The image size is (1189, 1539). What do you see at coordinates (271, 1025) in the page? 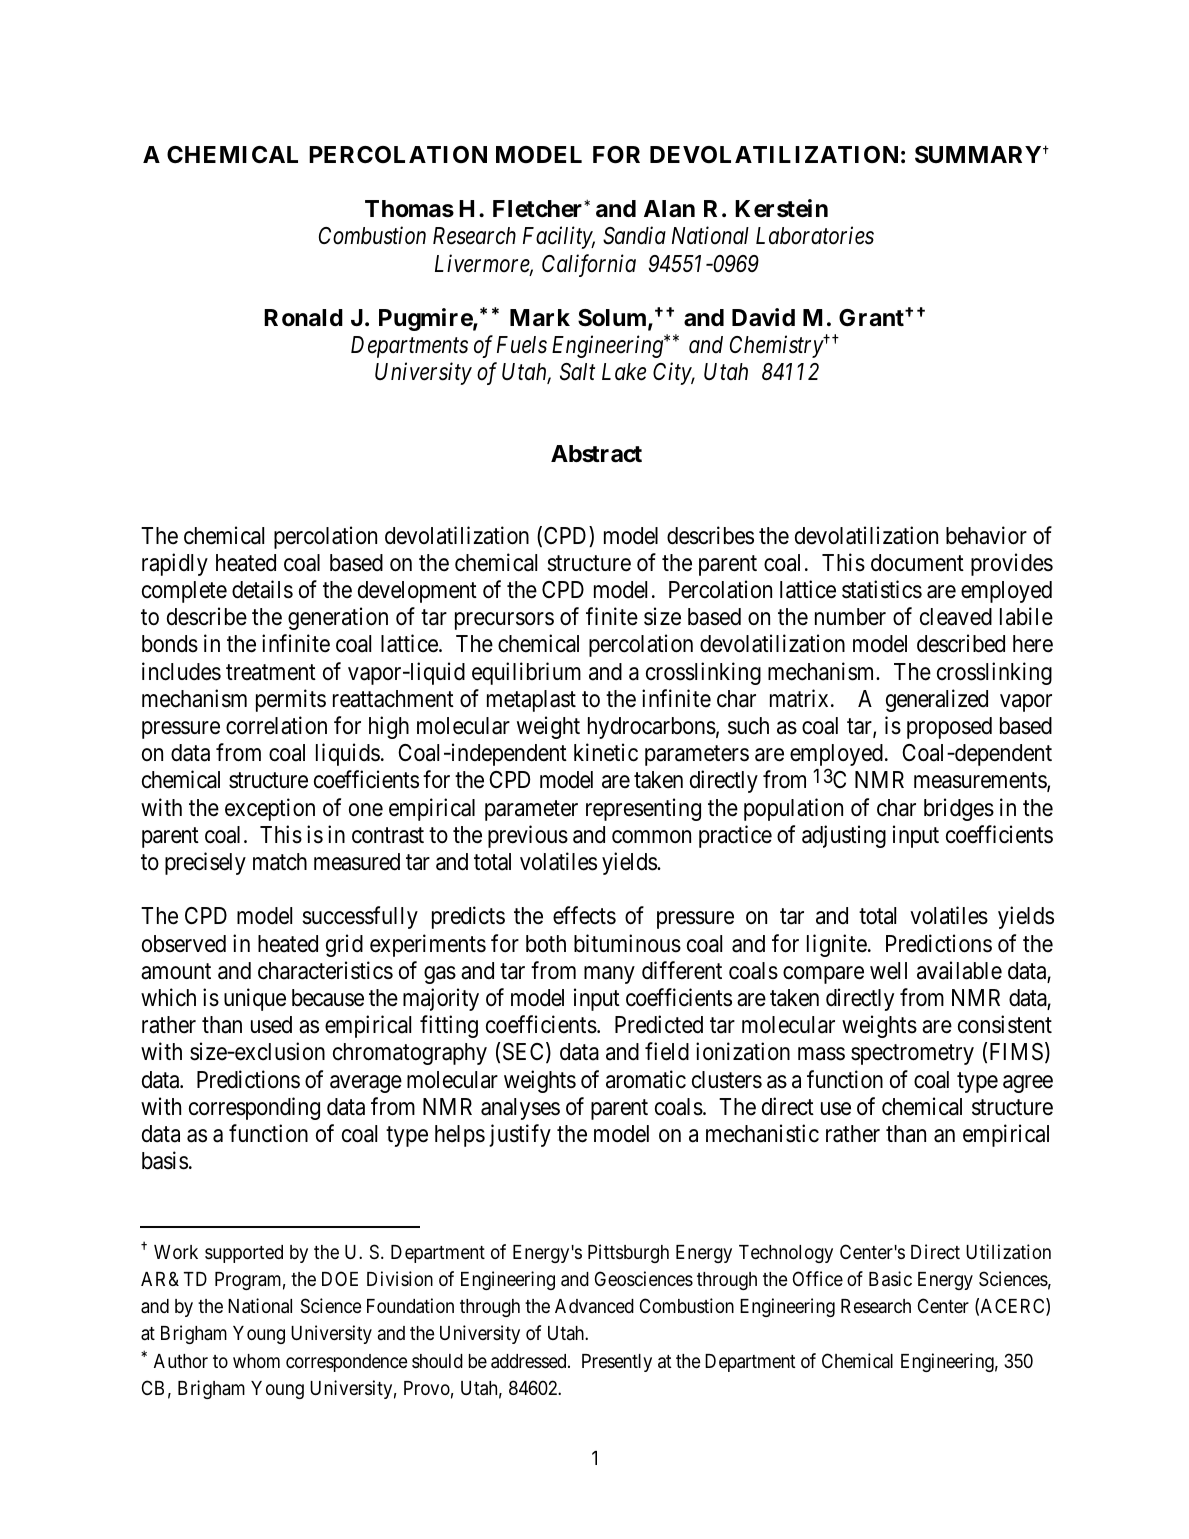
I see `used` at bounding box center [271, 1025].
